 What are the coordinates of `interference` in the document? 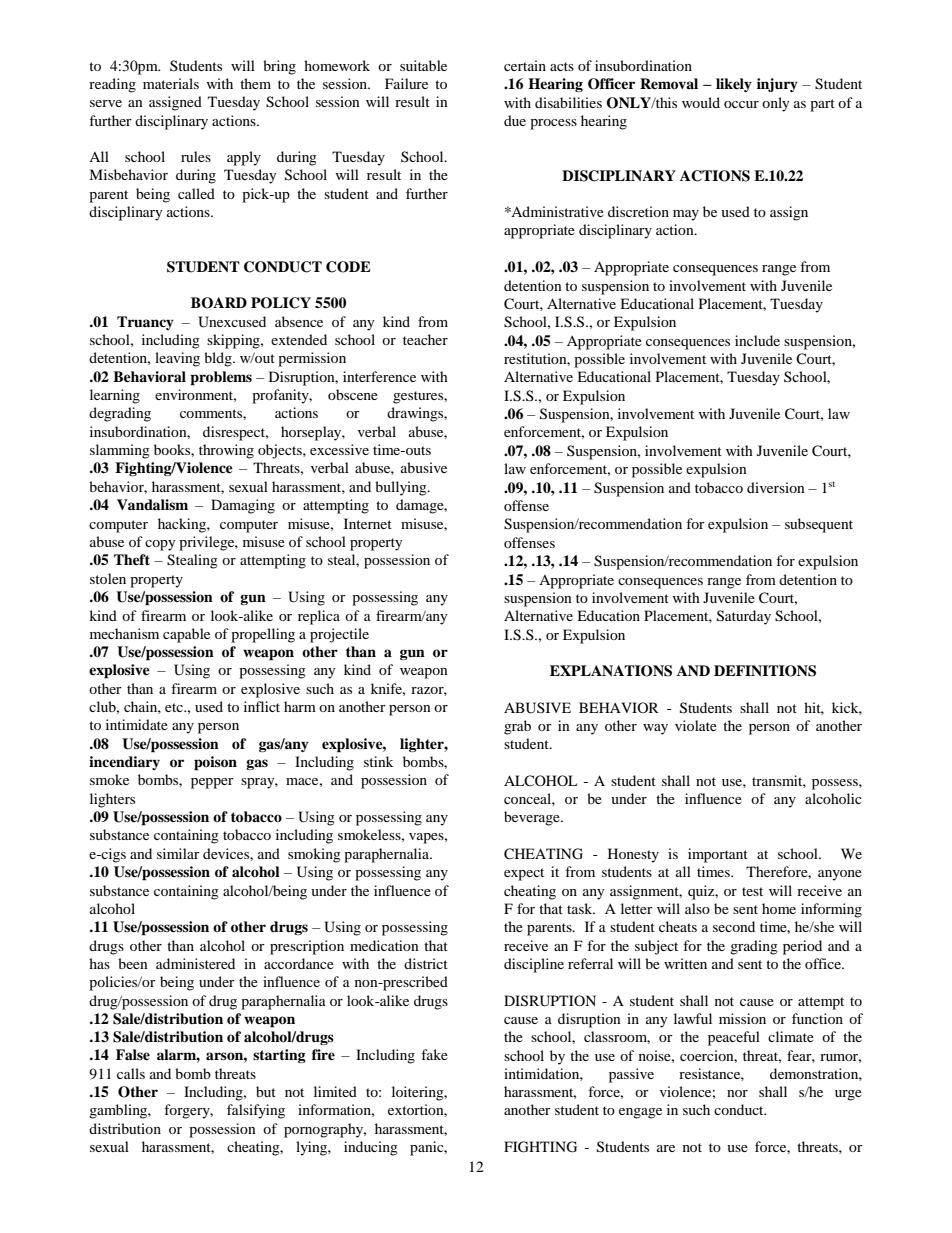 It's located at (379, 376).
